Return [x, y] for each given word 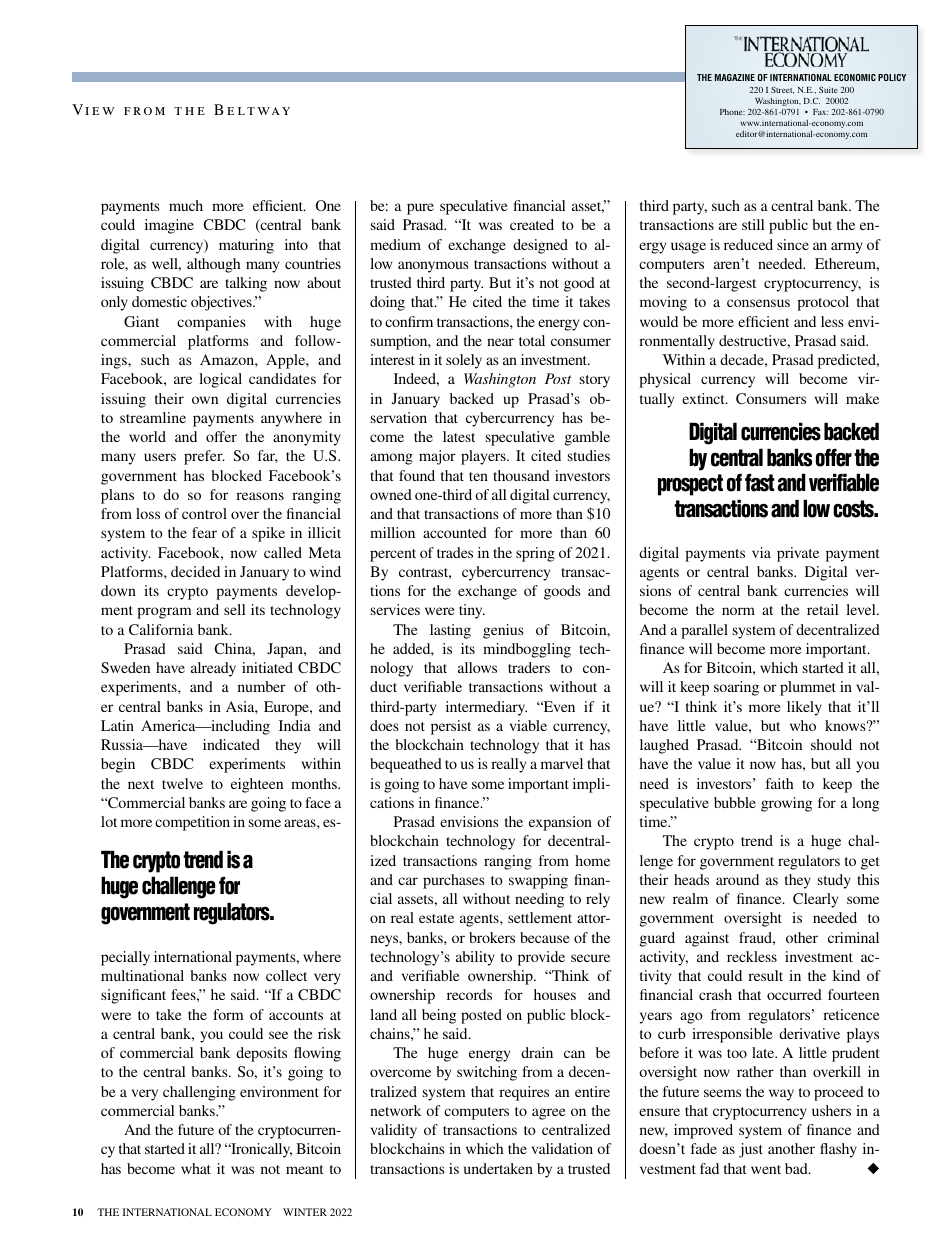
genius [503, 631]
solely [464, 361]
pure [420, 209]
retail [822, 609]
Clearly [815, 900]
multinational [142, 975]
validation [562, 1148]
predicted [848, 361]
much [186, 205]
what [196, 1168]
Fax [820, 112]
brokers [492, 937]
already [213, 669]
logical [220, 380]
